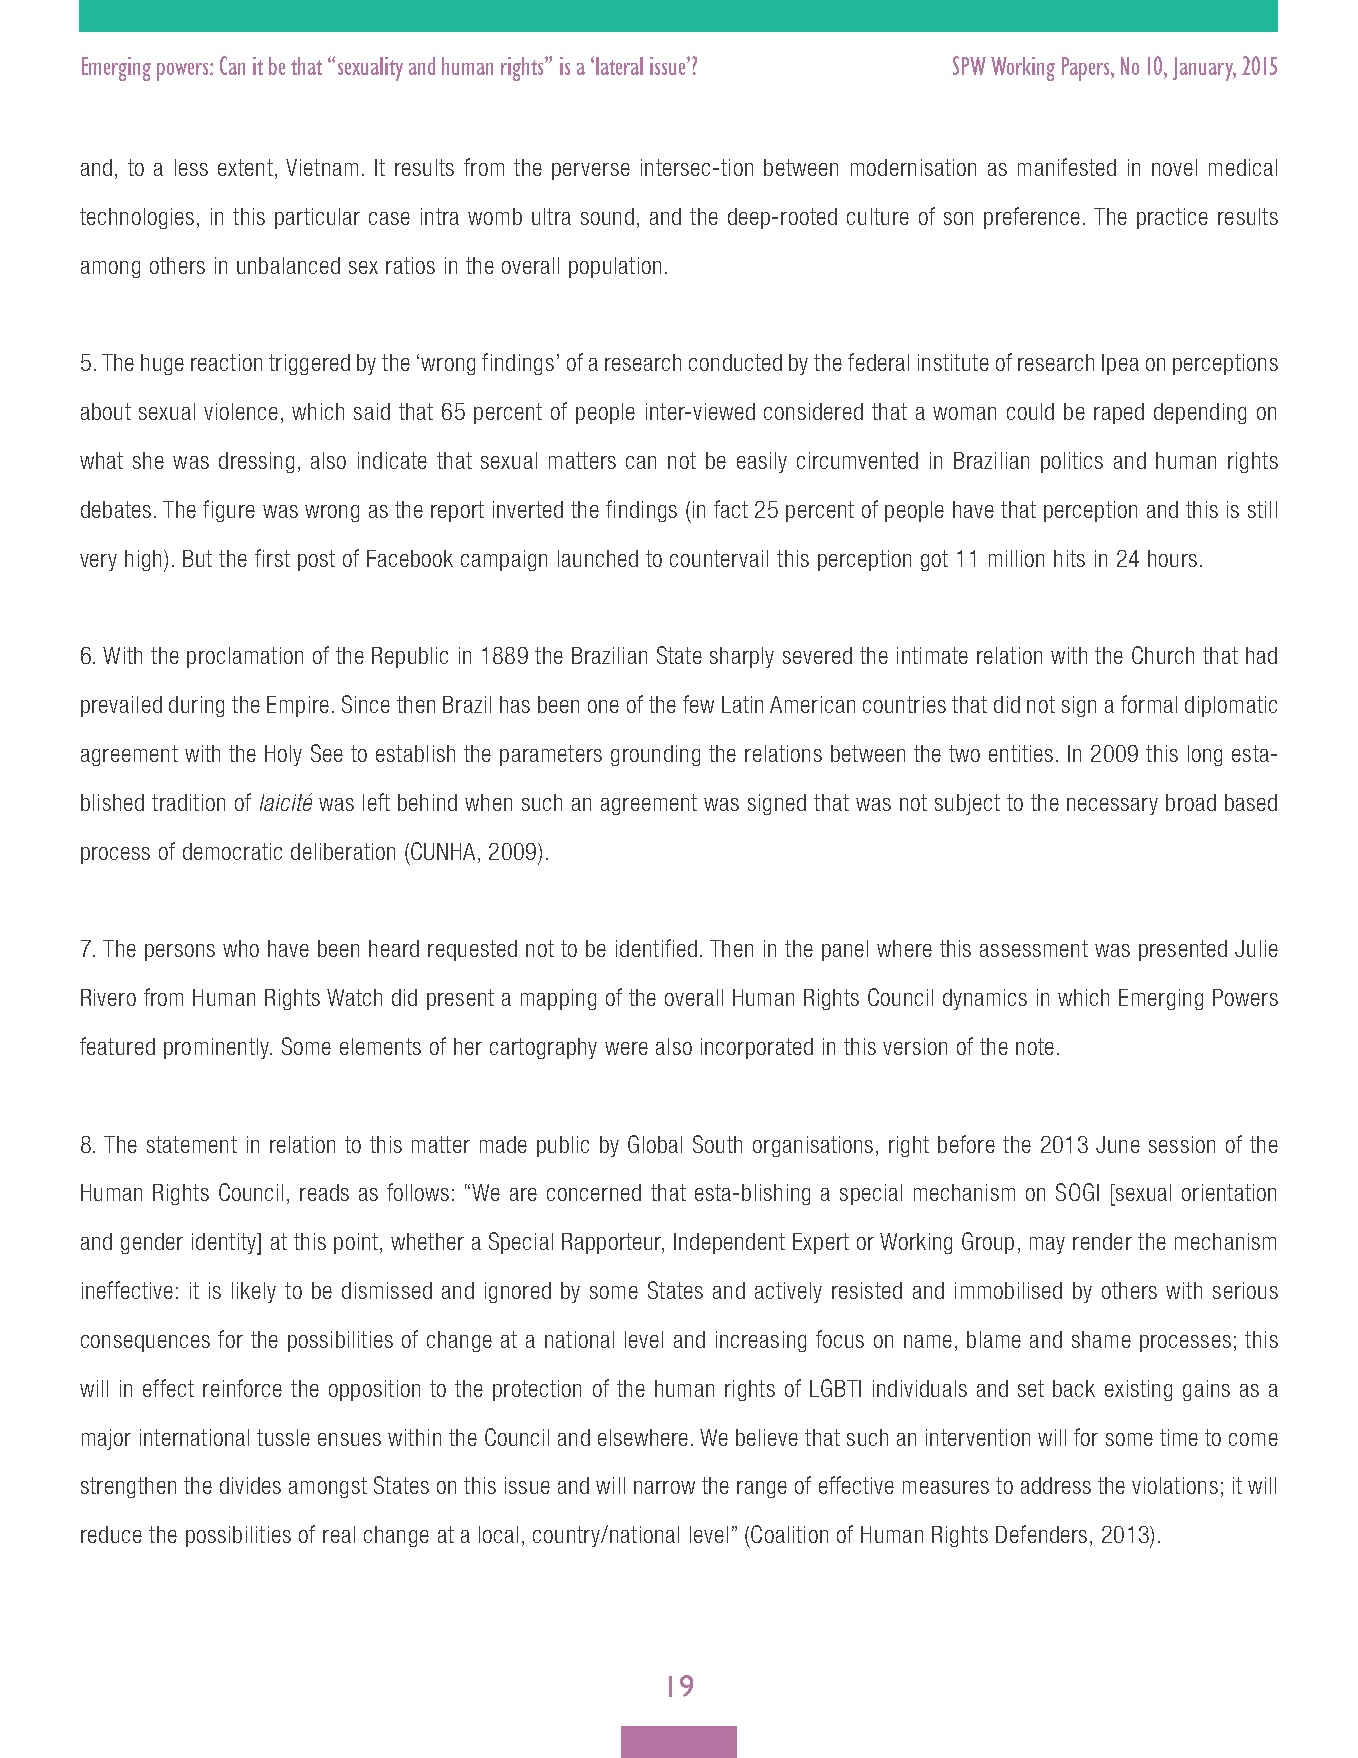 This screenshot has height=1758, width=1358. Describe the element at coordinates (619, 66) in the screenshot. I see `lateral` at that location.
